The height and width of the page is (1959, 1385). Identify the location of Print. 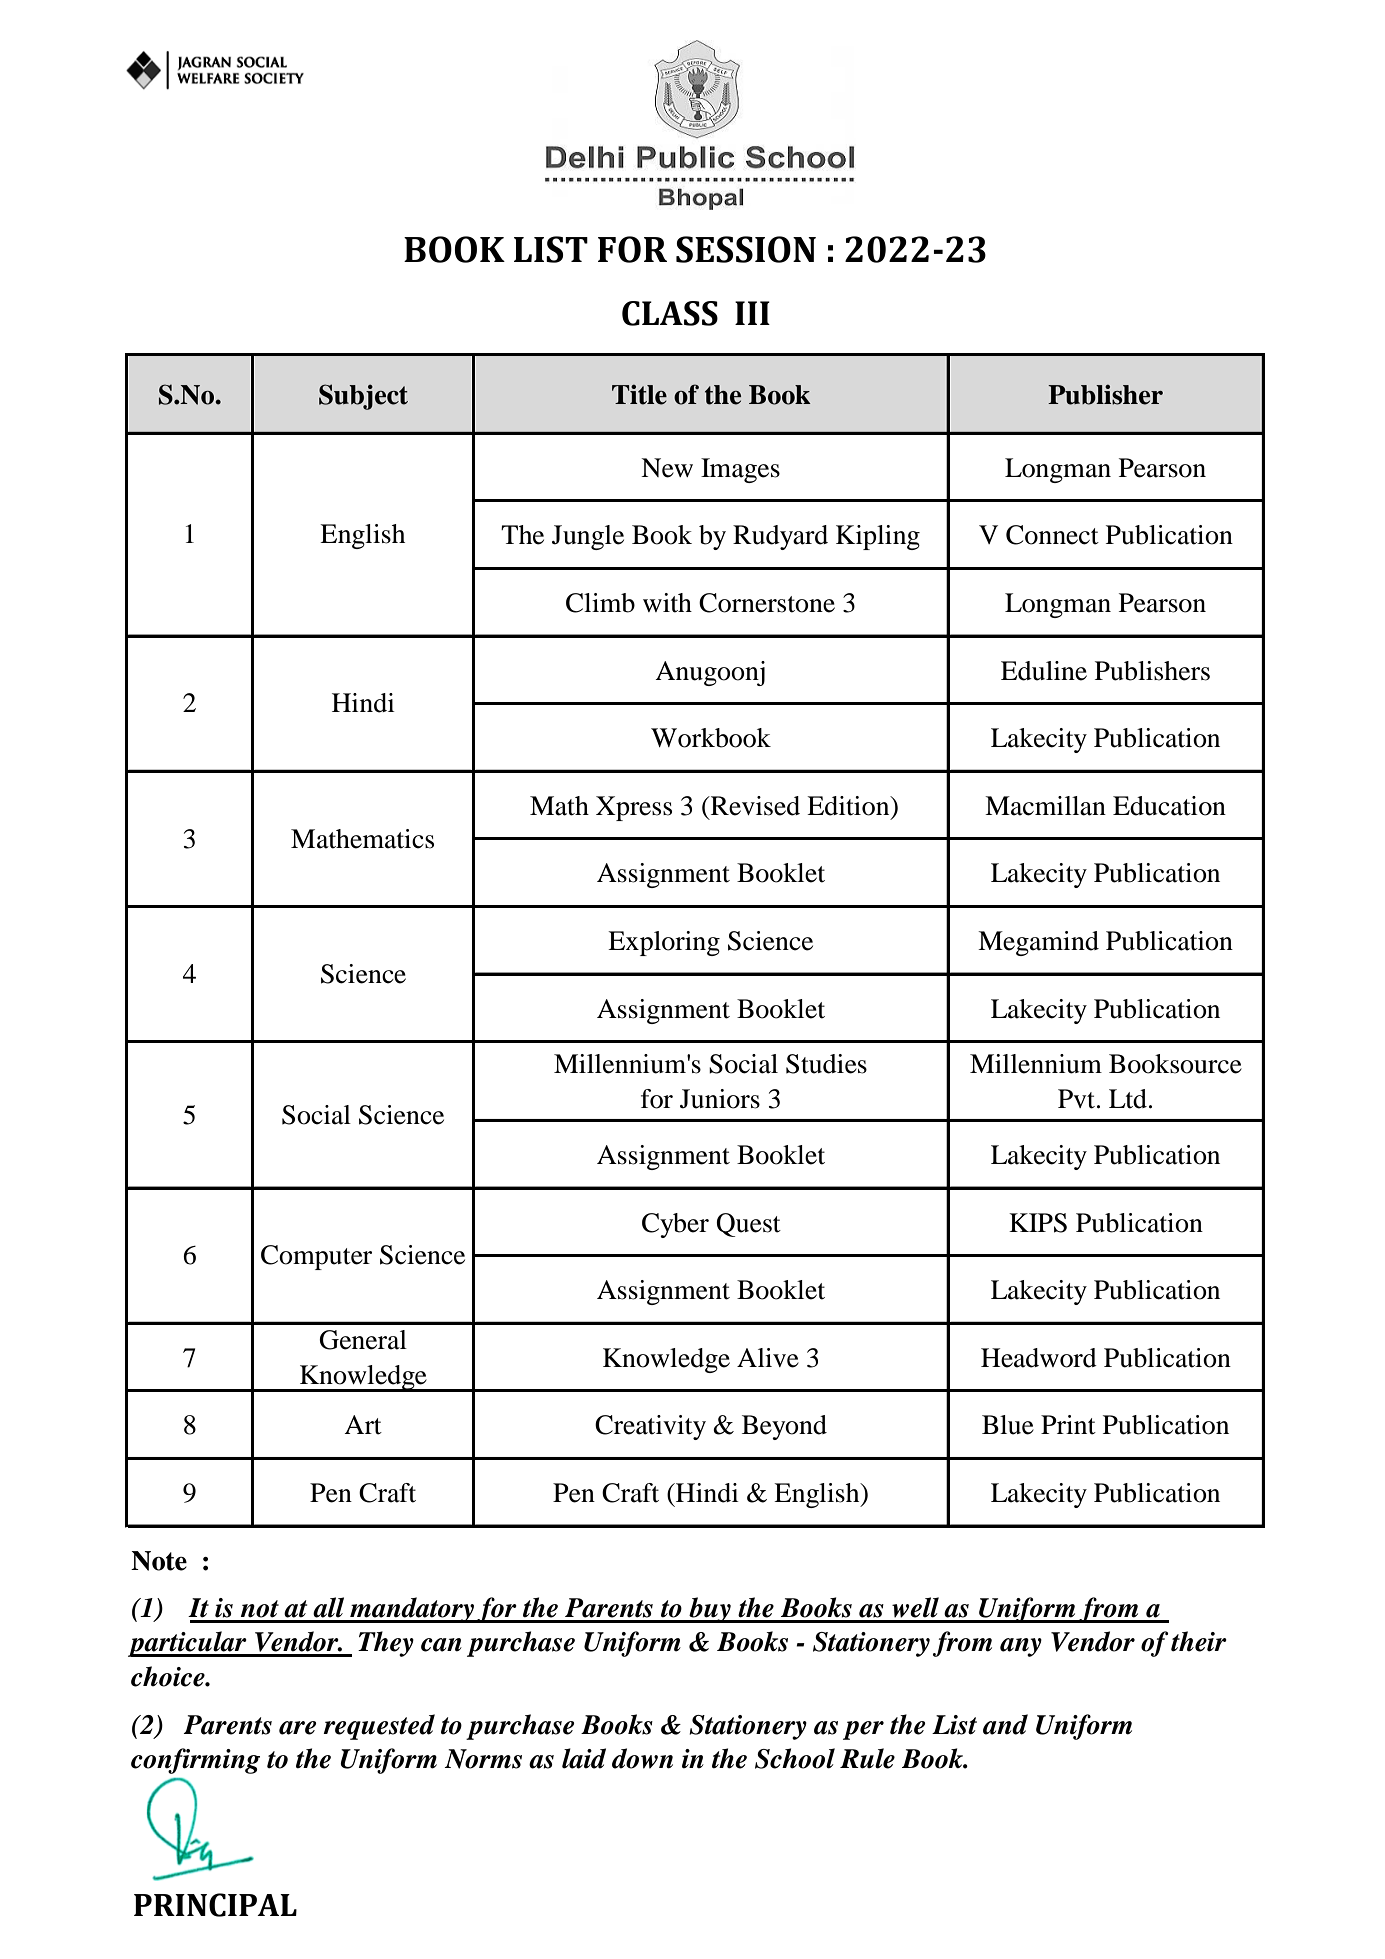
(1068, 1425).
